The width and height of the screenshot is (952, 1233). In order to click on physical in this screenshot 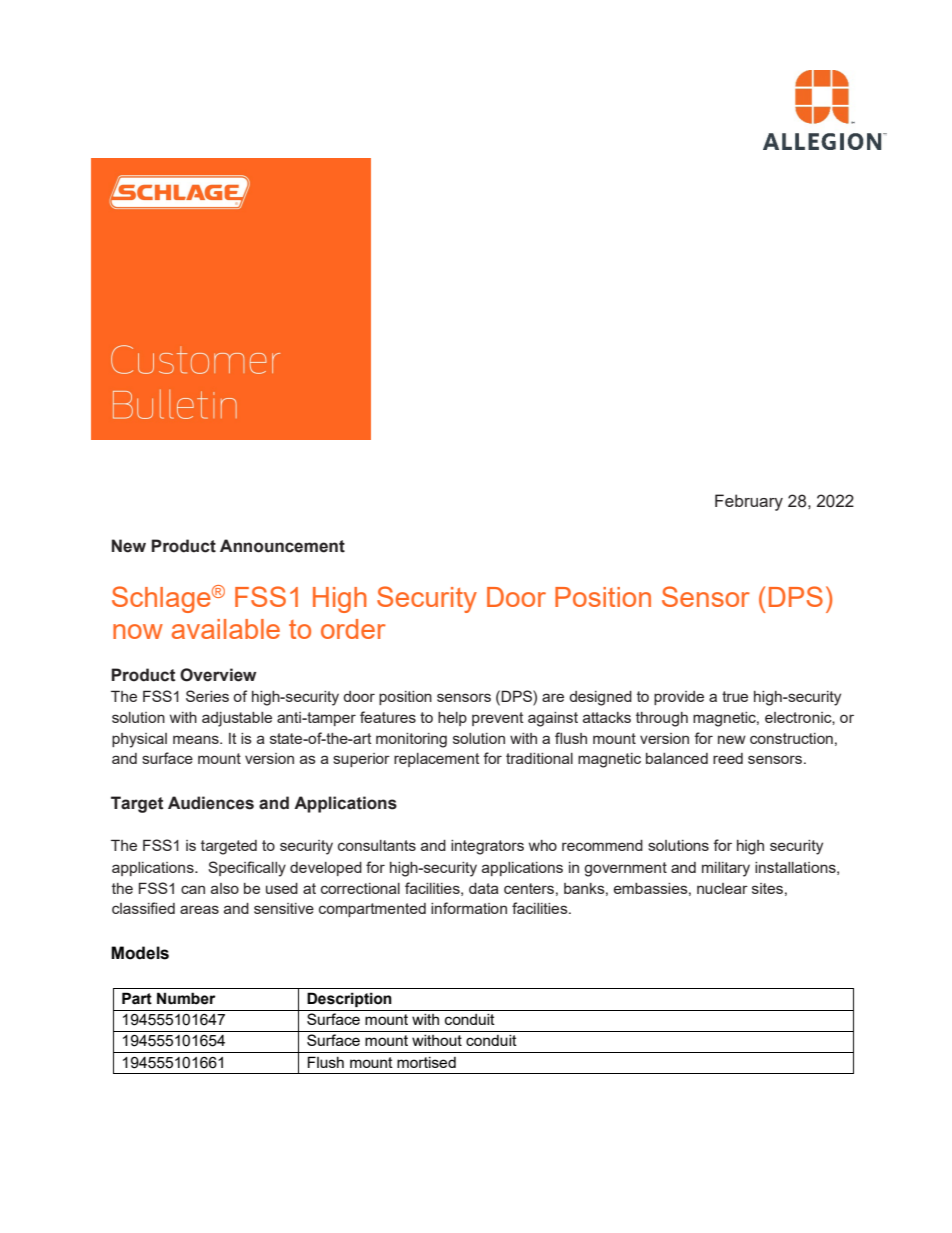, I will do `click(139, 740)`.
